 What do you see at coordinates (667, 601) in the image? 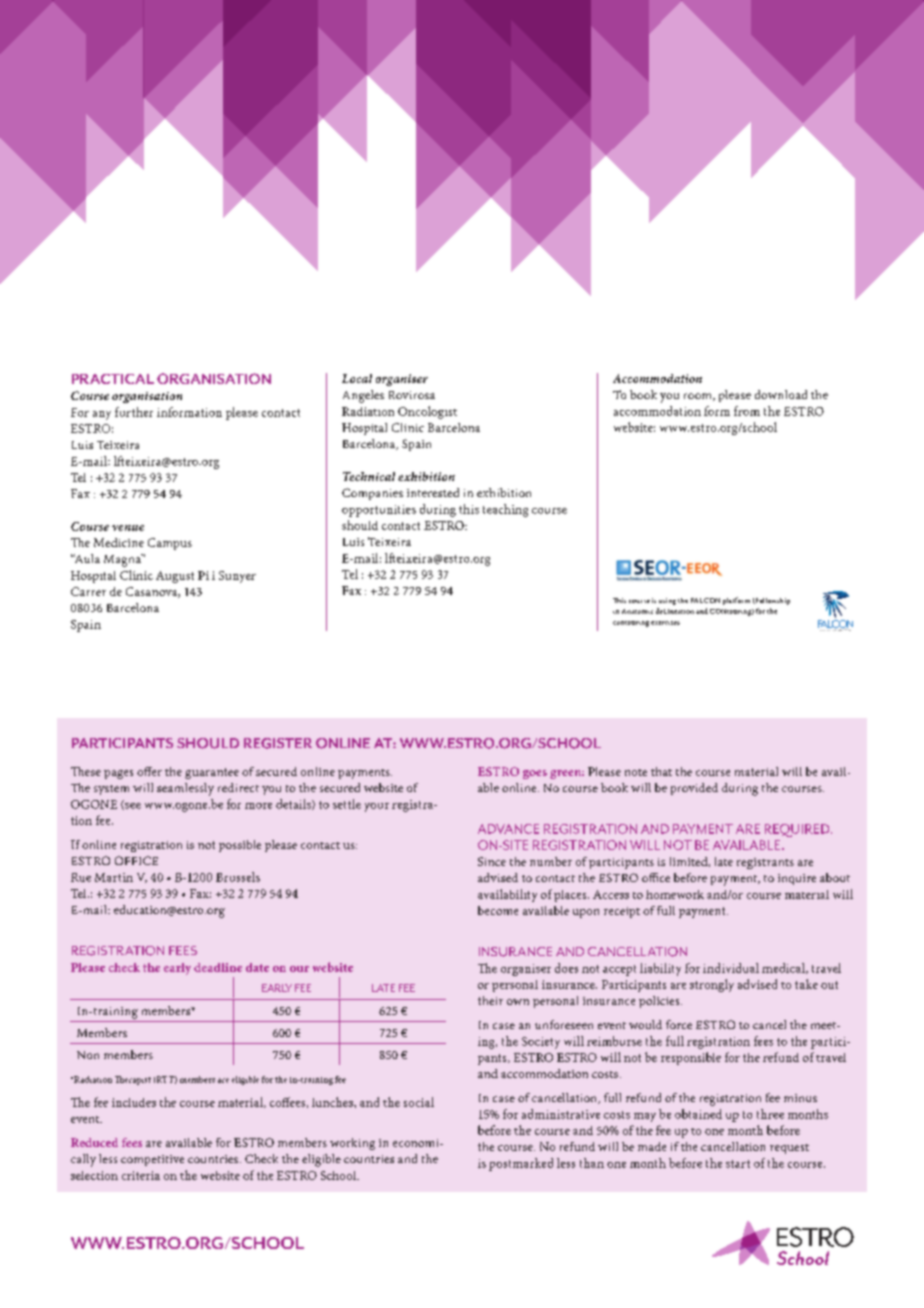
I see `using` at bounding box center [667, 601].
